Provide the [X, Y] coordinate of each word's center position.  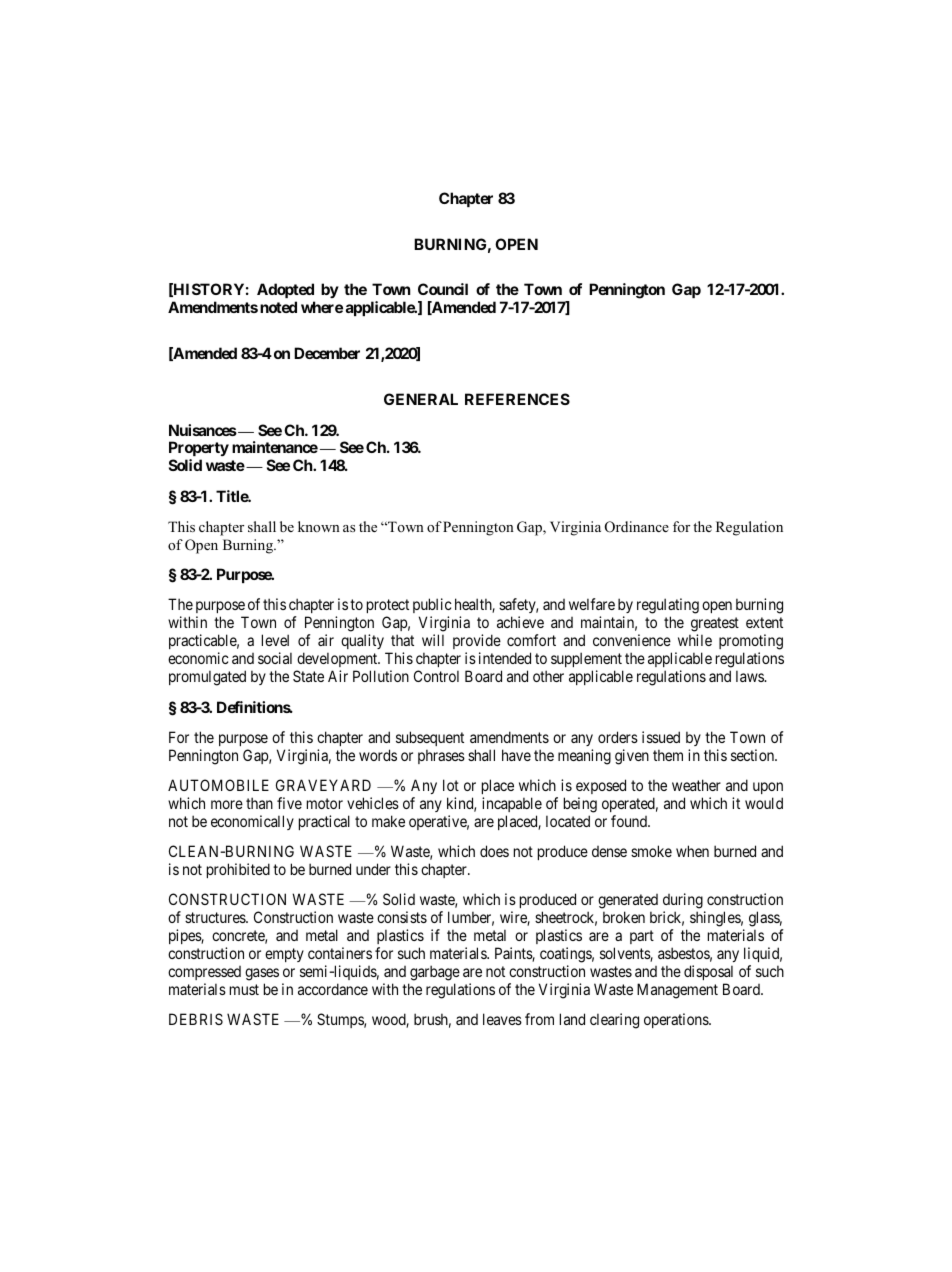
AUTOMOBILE [218, 785]
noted [278, 307]
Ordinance [637, 527]
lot [451, 785]
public [432, 607]
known [319, 526]
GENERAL [421, 399]
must [244, 989]
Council [443, 289]
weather [696, 785]
